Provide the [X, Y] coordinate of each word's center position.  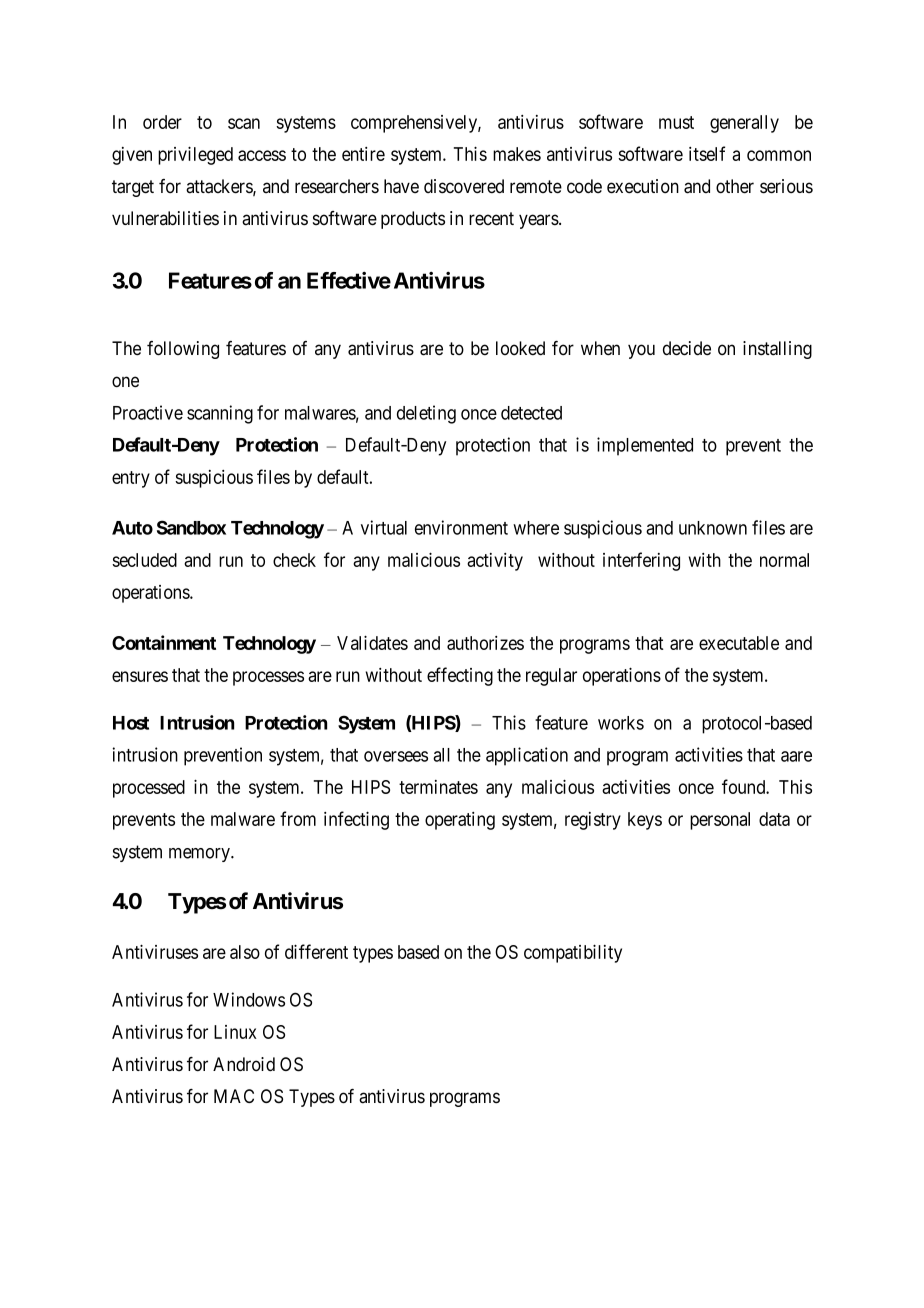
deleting [426, 414]
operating [460, 821]
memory [200, 855]
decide [687, 348]
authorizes [485, 643]
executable [739, 643]
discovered [464, 186]
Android [244, 1064]
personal [720, 821]
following [183, 350]
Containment [164, 642]
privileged [195, 155]
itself [707, 153]
